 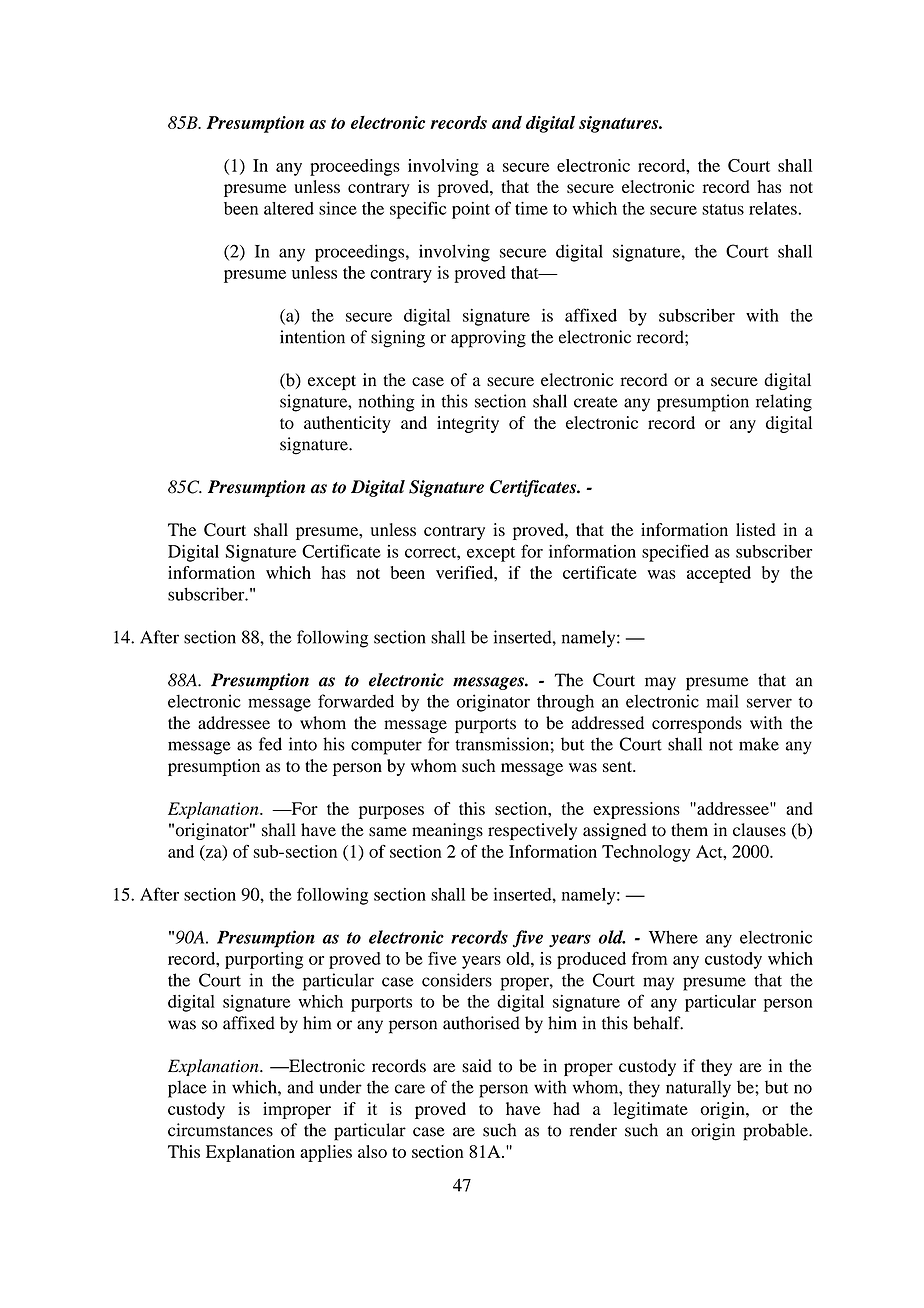 I want to click on status, so click(x=723, y=209).
